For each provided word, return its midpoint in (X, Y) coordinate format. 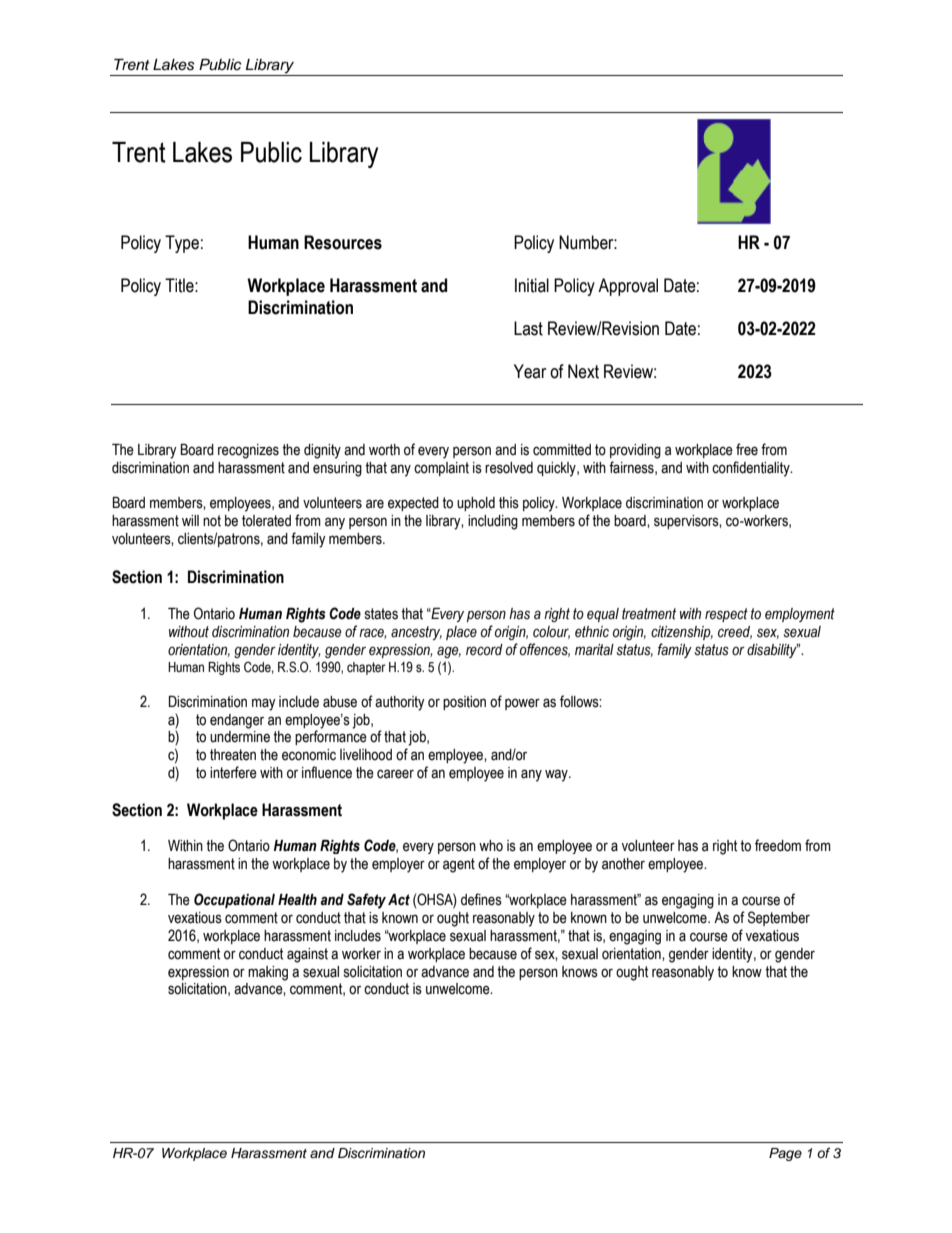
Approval (628, 287)
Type (182, 244)
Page (785, 1154)
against (307, 955)
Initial (532, 285)
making (268, 973)
